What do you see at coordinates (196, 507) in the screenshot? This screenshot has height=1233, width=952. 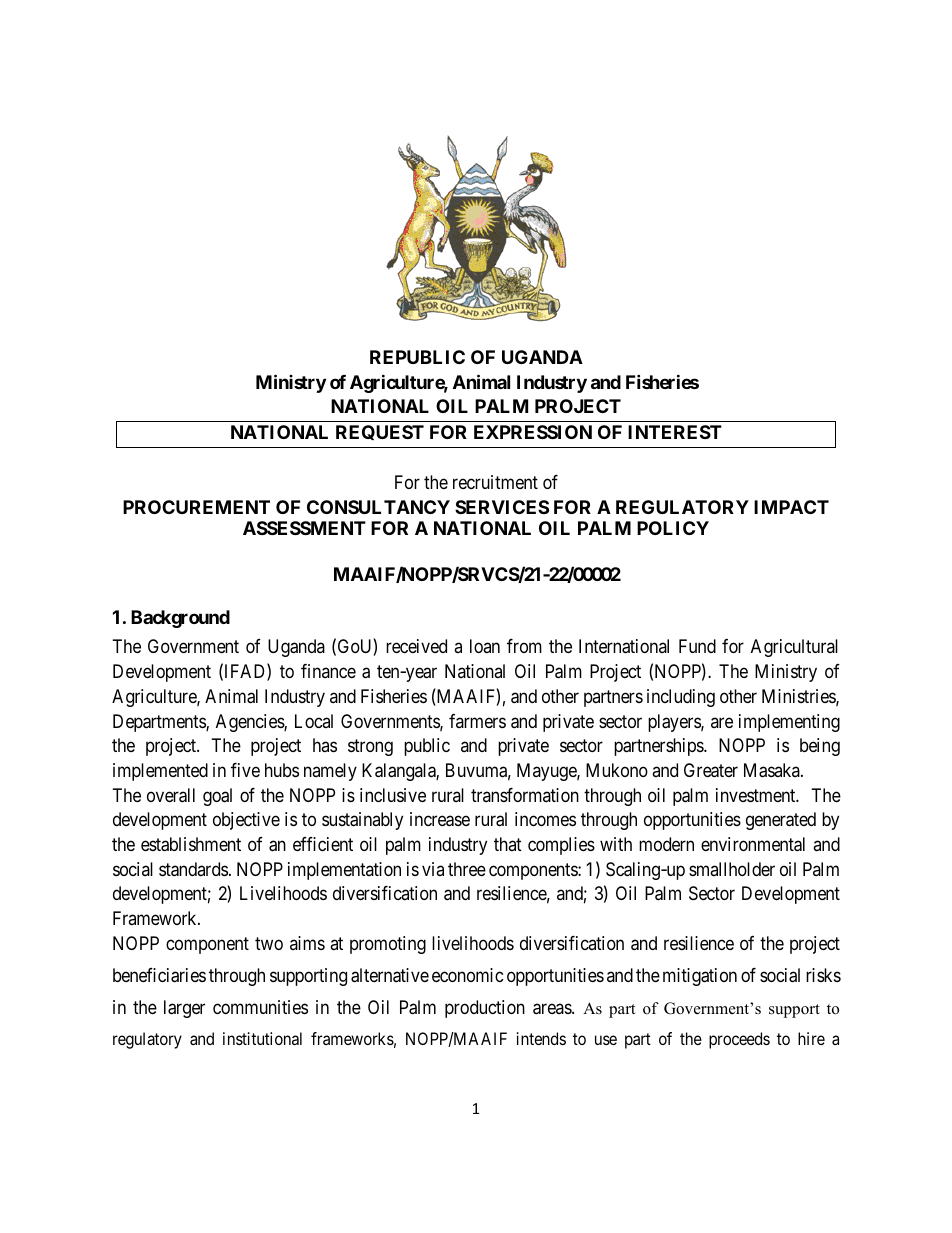 I see `PROCUREMENT` at bounding box center [196, 507].
